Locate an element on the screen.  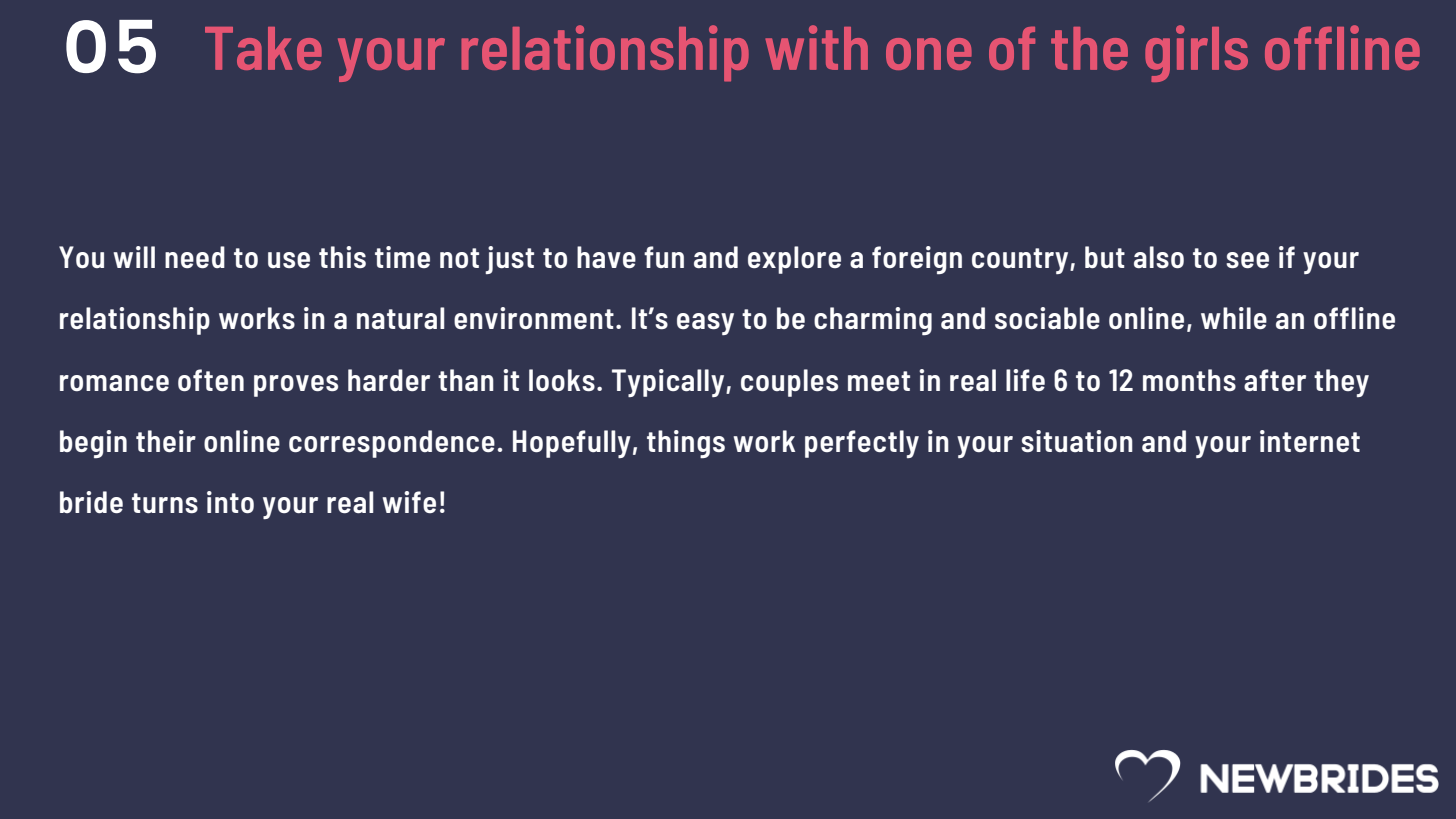
also is located at coordinates (1159, 257).
